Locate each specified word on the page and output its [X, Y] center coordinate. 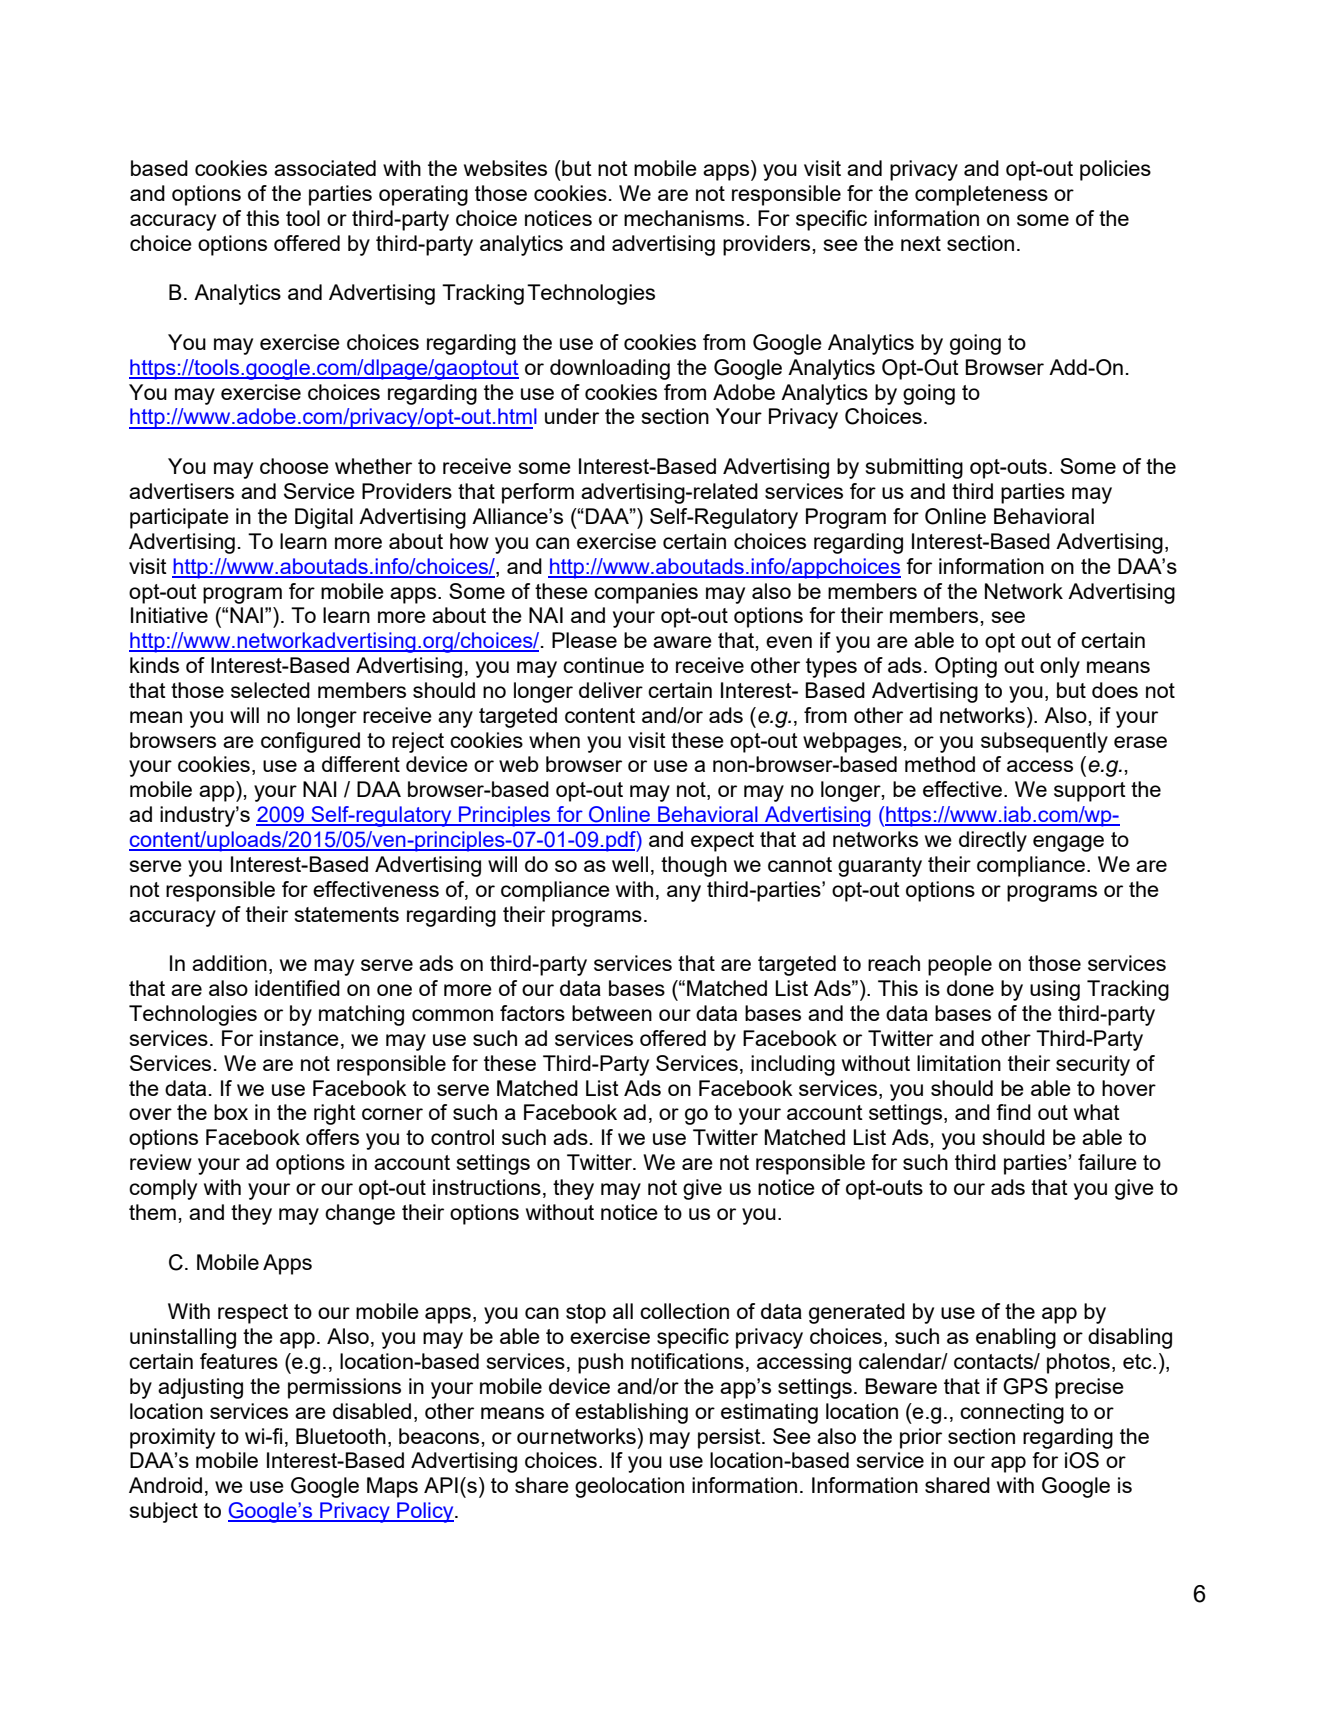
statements [347, 914]
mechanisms [684, 218]
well [630, 864]
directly [993, 841]
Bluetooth [341, 1436]
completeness [981, 195]
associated [325, 168]
